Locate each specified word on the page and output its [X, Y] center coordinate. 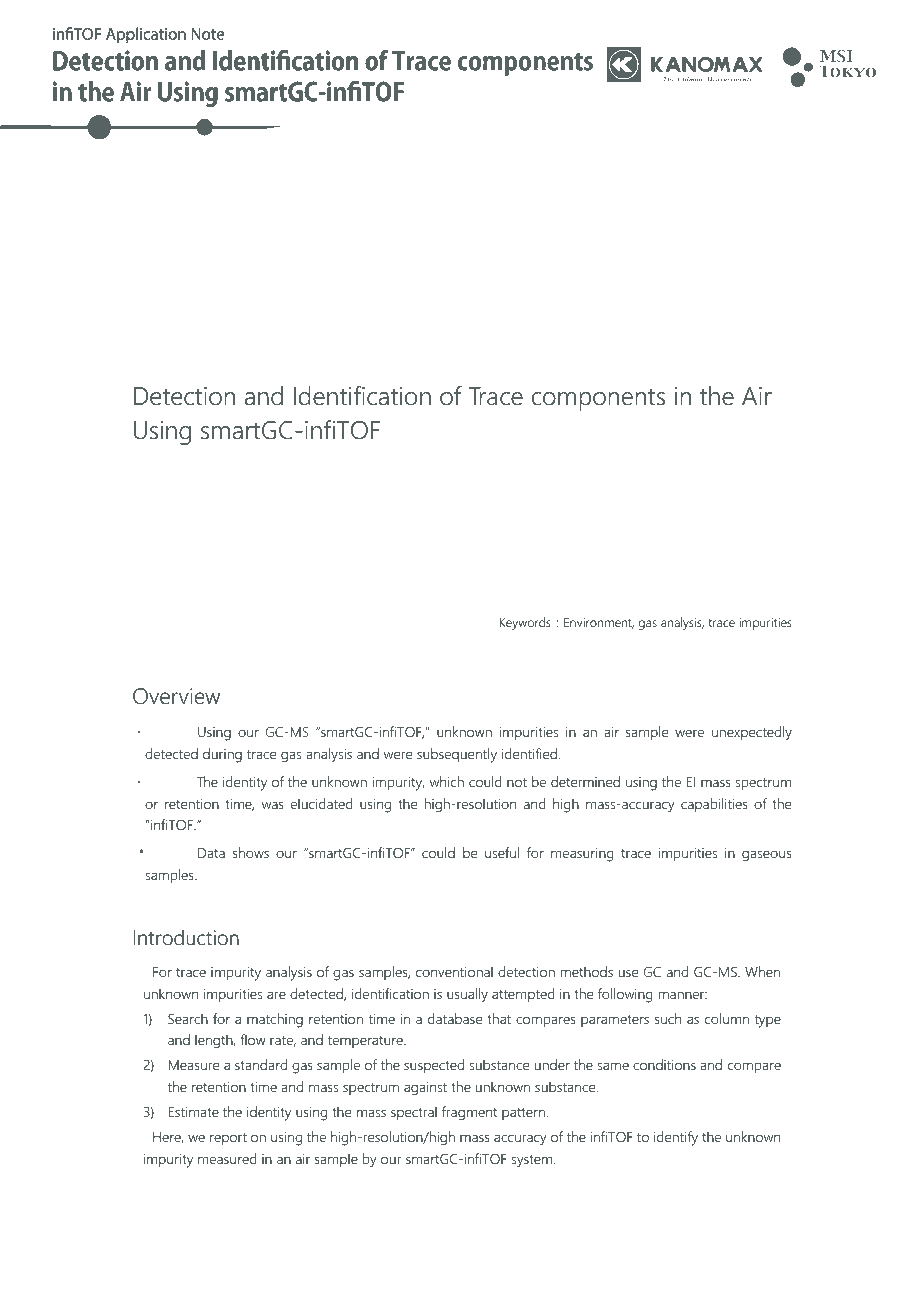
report [228, 1139]
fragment [469, 1113]
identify [676, 1138]
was [273, 805]
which [447, 781]
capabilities [714, 805]
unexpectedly [752, 733]
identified [530, 753]
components [598, 399]
